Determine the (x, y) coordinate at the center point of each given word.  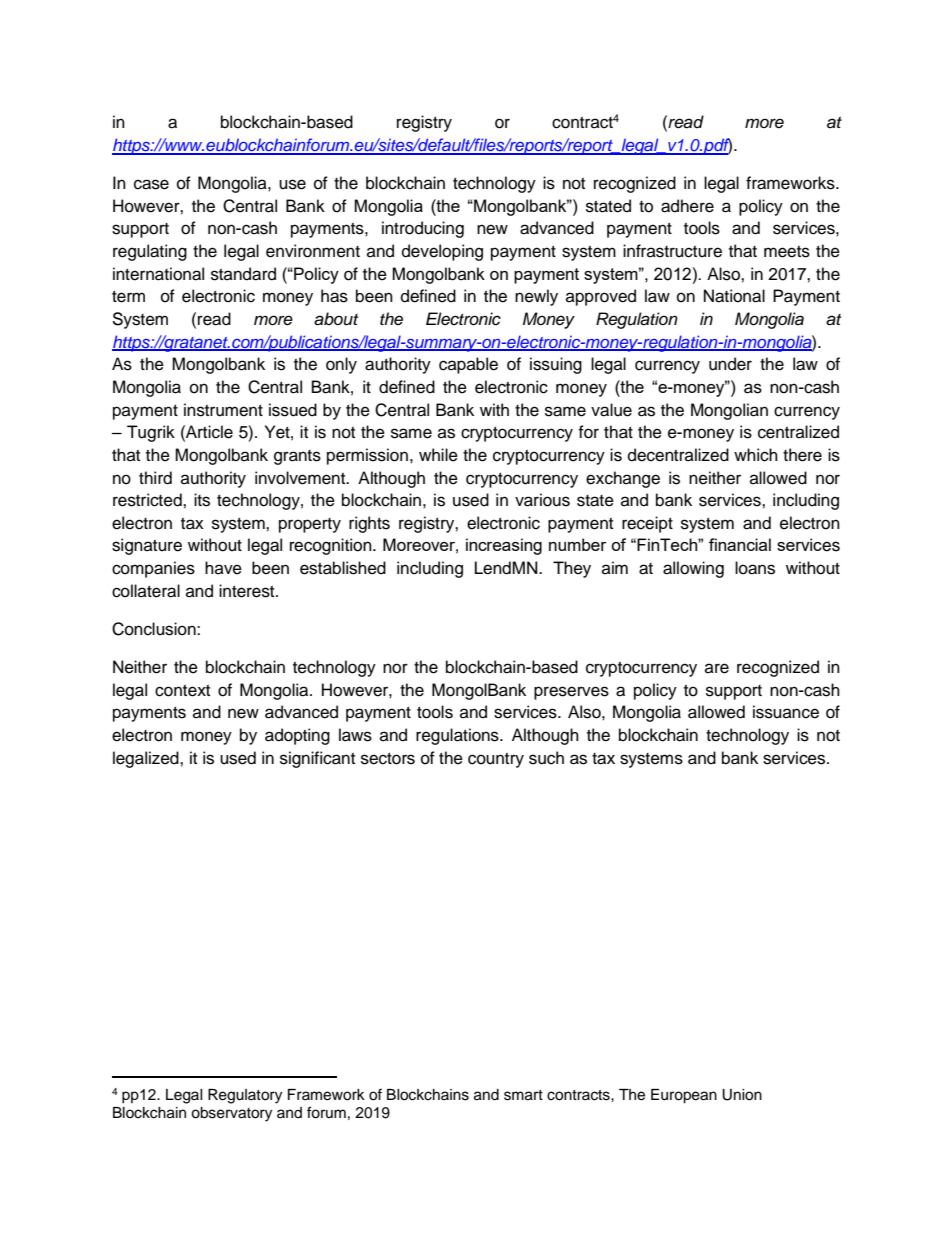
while (438, 455)
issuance (786, 712)
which (756, 455)
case (151, 184)
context (182, 691)
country (496, 760)
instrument (223, 410)
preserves (571, 693)
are (717, 668)
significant (317, 759)
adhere (687, 206)
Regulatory (245, 1096)
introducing (423, 229)
